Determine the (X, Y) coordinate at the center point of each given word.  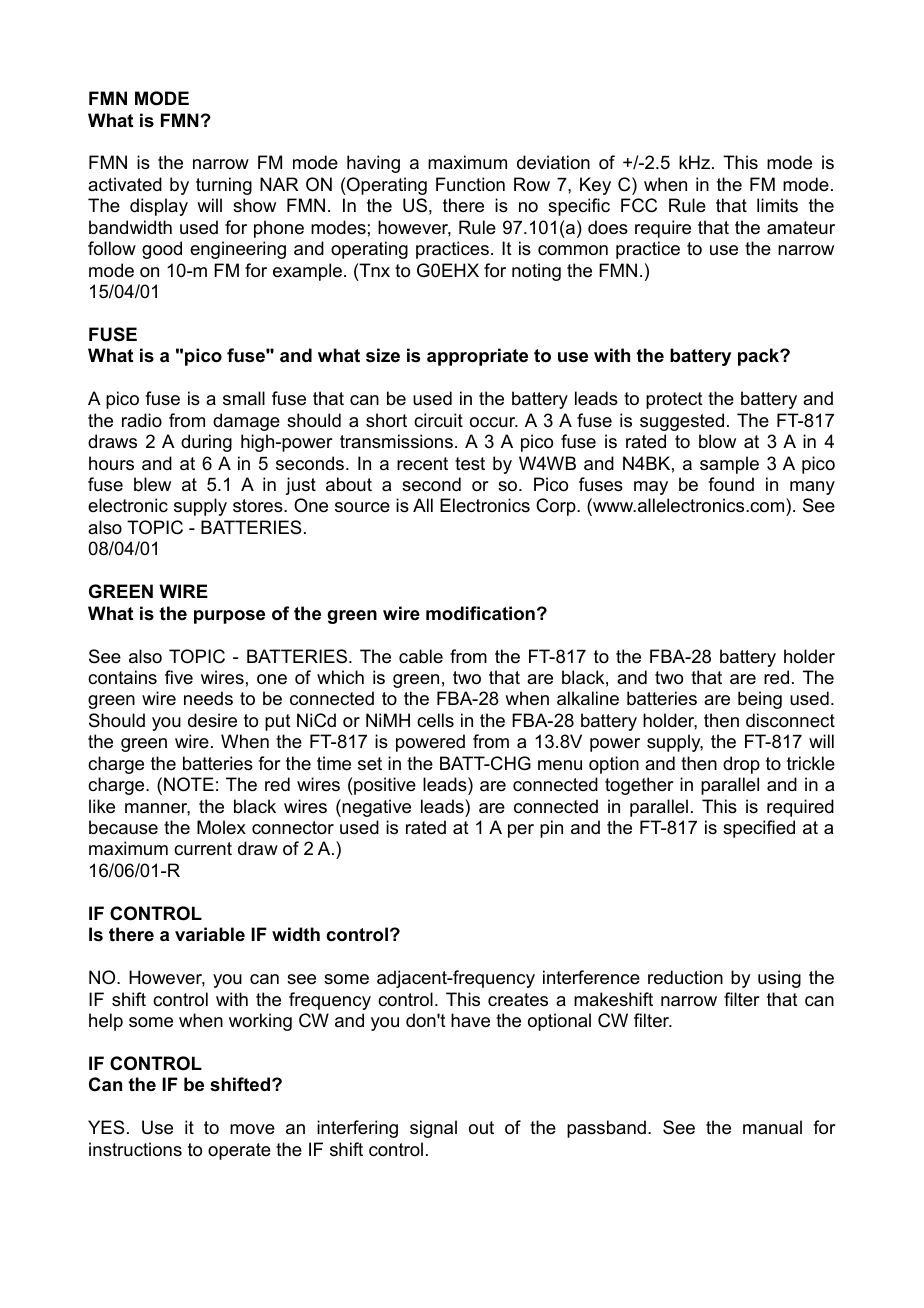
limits (777, 205)
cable (421, 656)
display (159, 207)
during (206, 443)
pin (551, 829)
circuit (438, 420)
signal (433, 1129)
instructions (135, 1149)
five (179, 677)
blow (717, 441)
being (760, 700)
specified (759, 829)
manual (772, 1127)
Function (470, 184)
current (203, 848)
